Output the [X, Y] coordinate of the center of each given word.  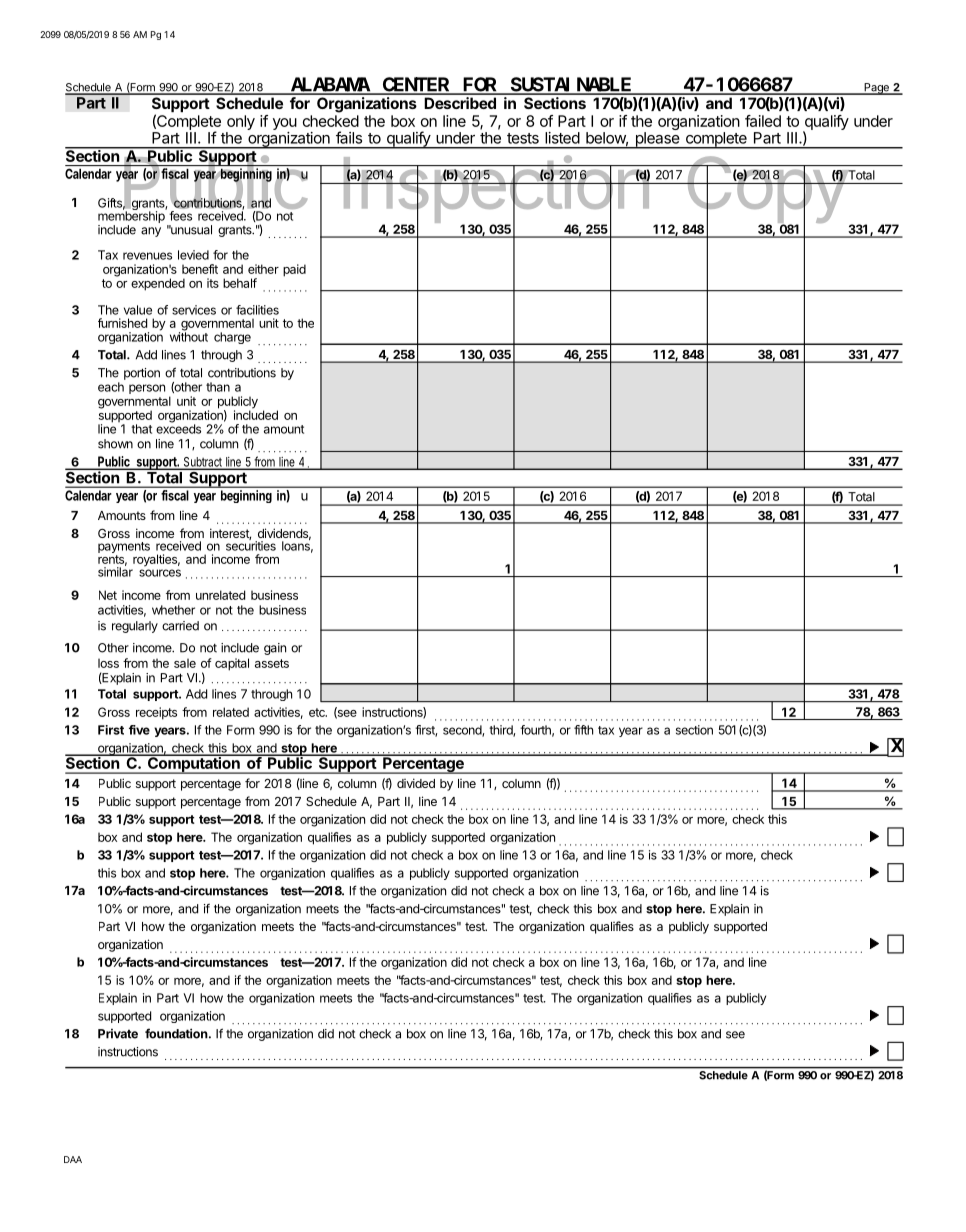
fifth [583, 730]
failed [763, 121]
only [241, 122]
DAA [73, 1159]
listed [562, 138]
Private [118, 1034]
